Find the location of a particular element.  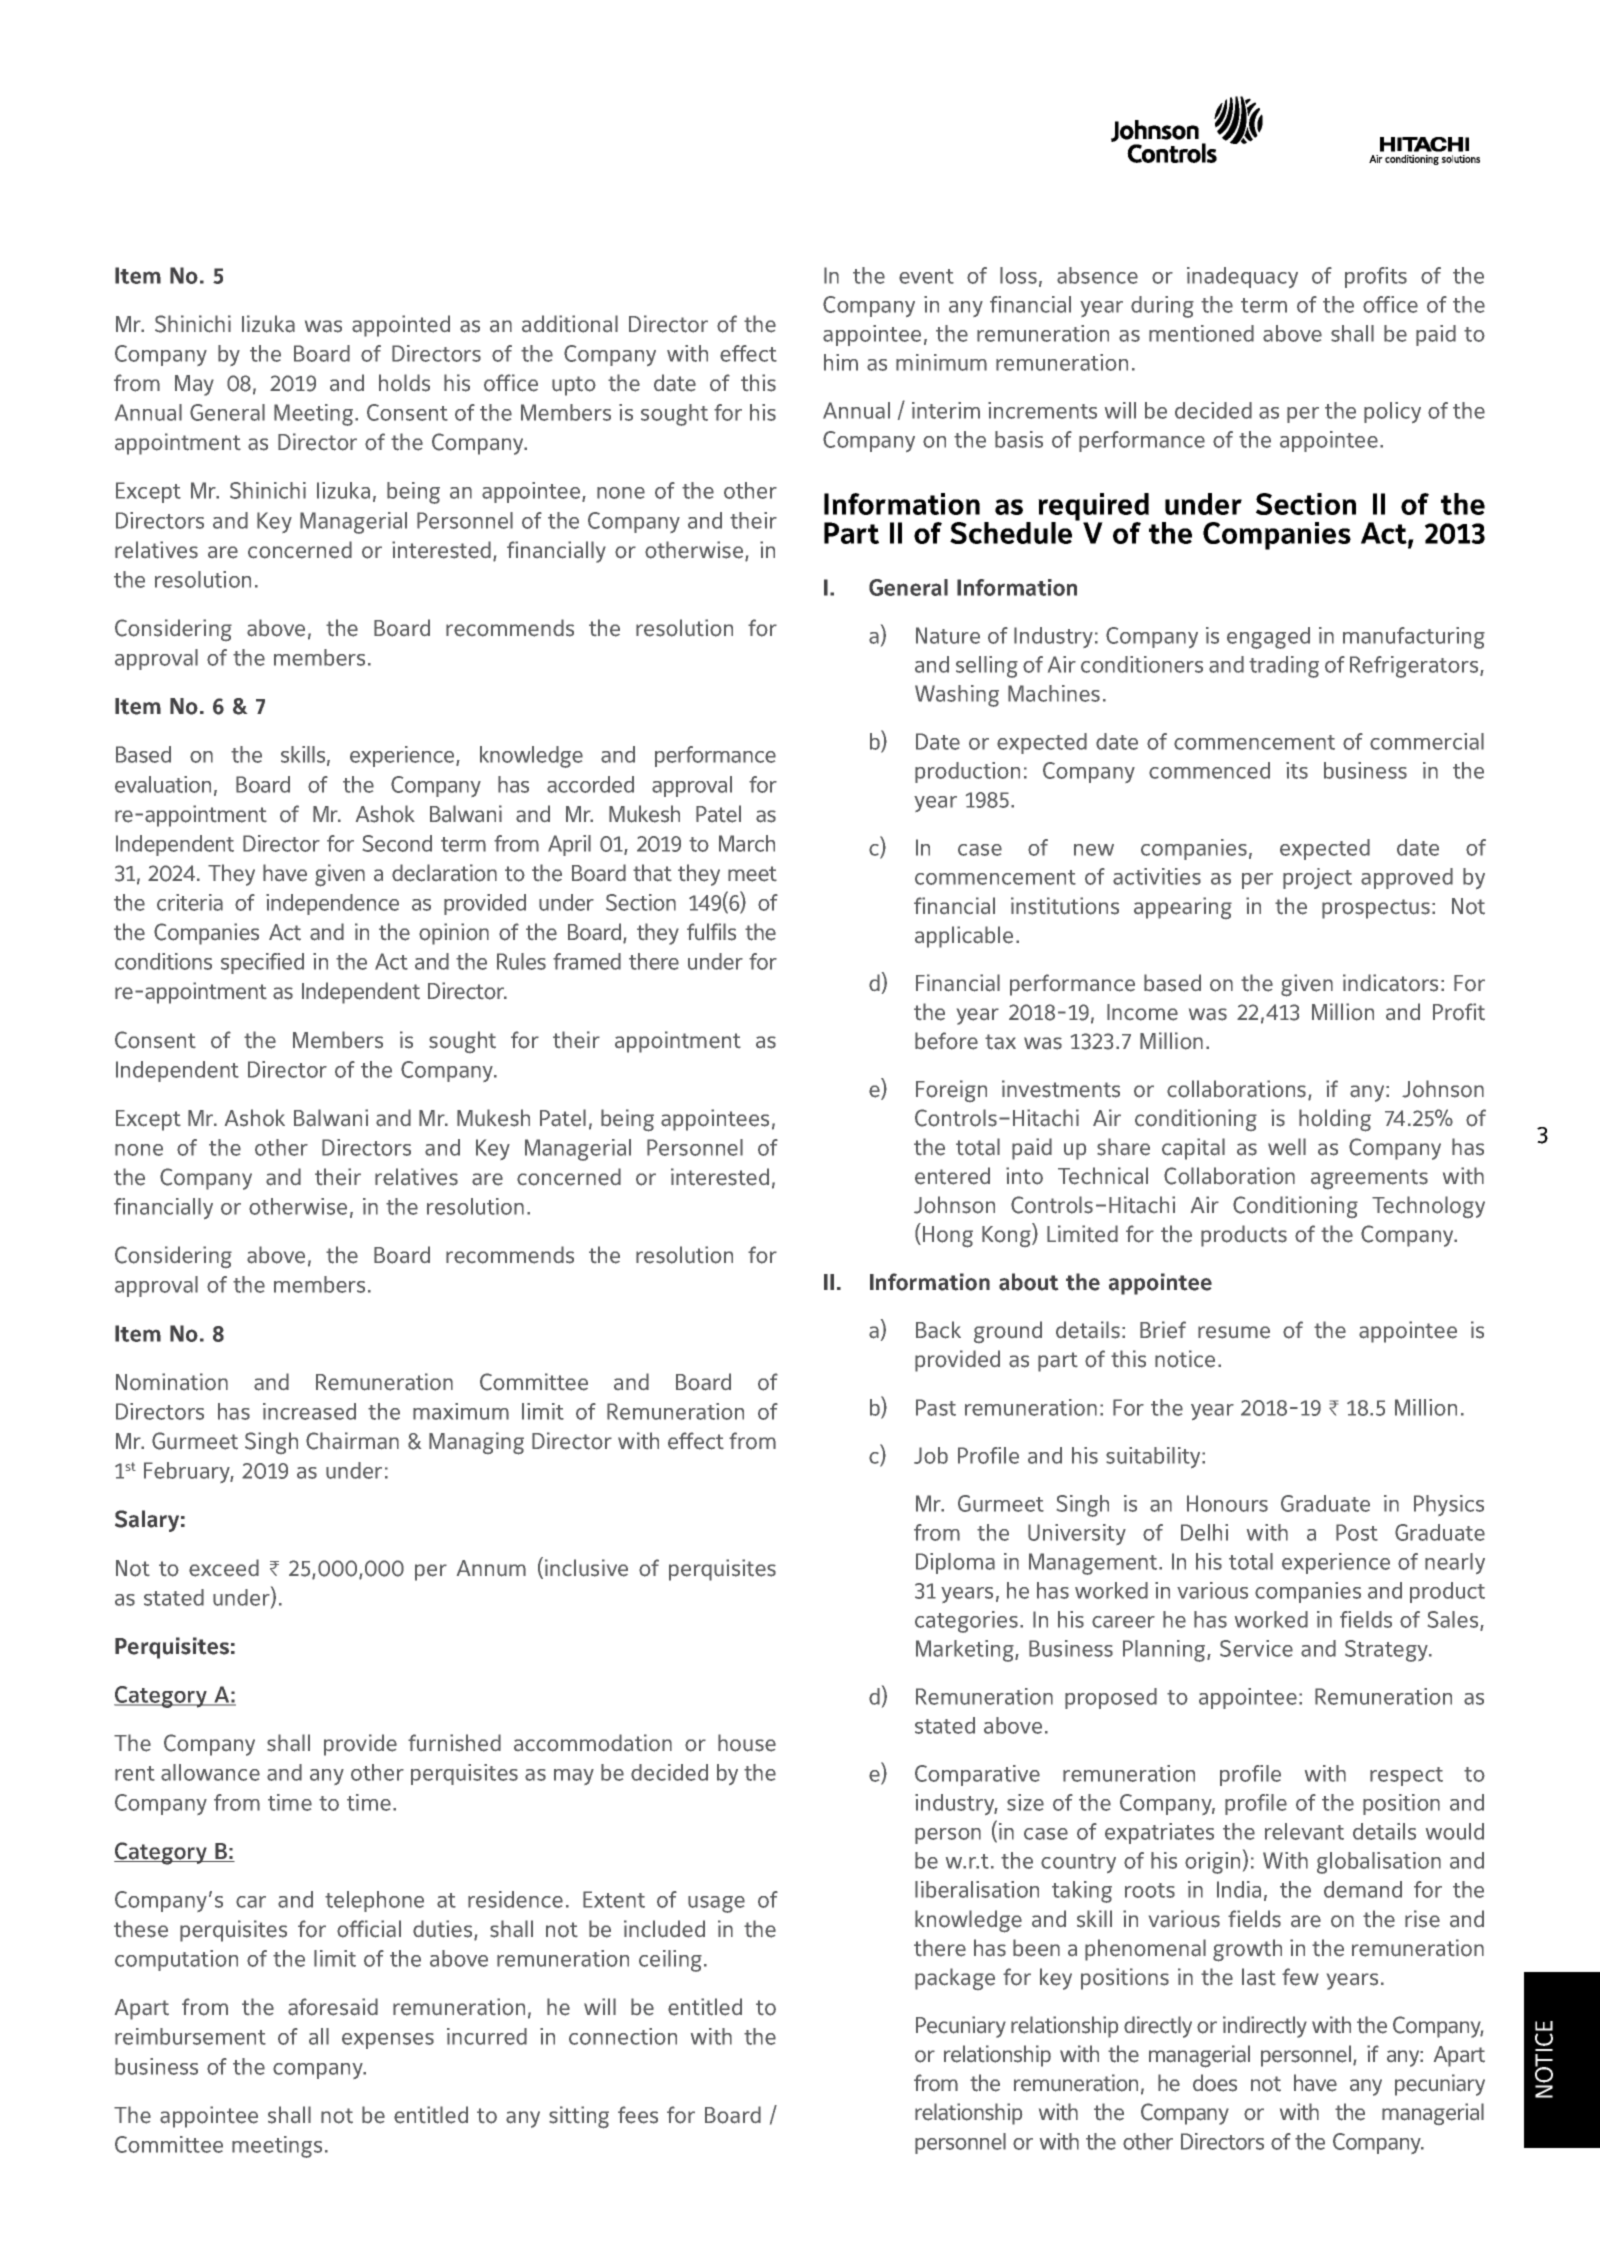

Nomination is located at coordinates (172, 1382).
